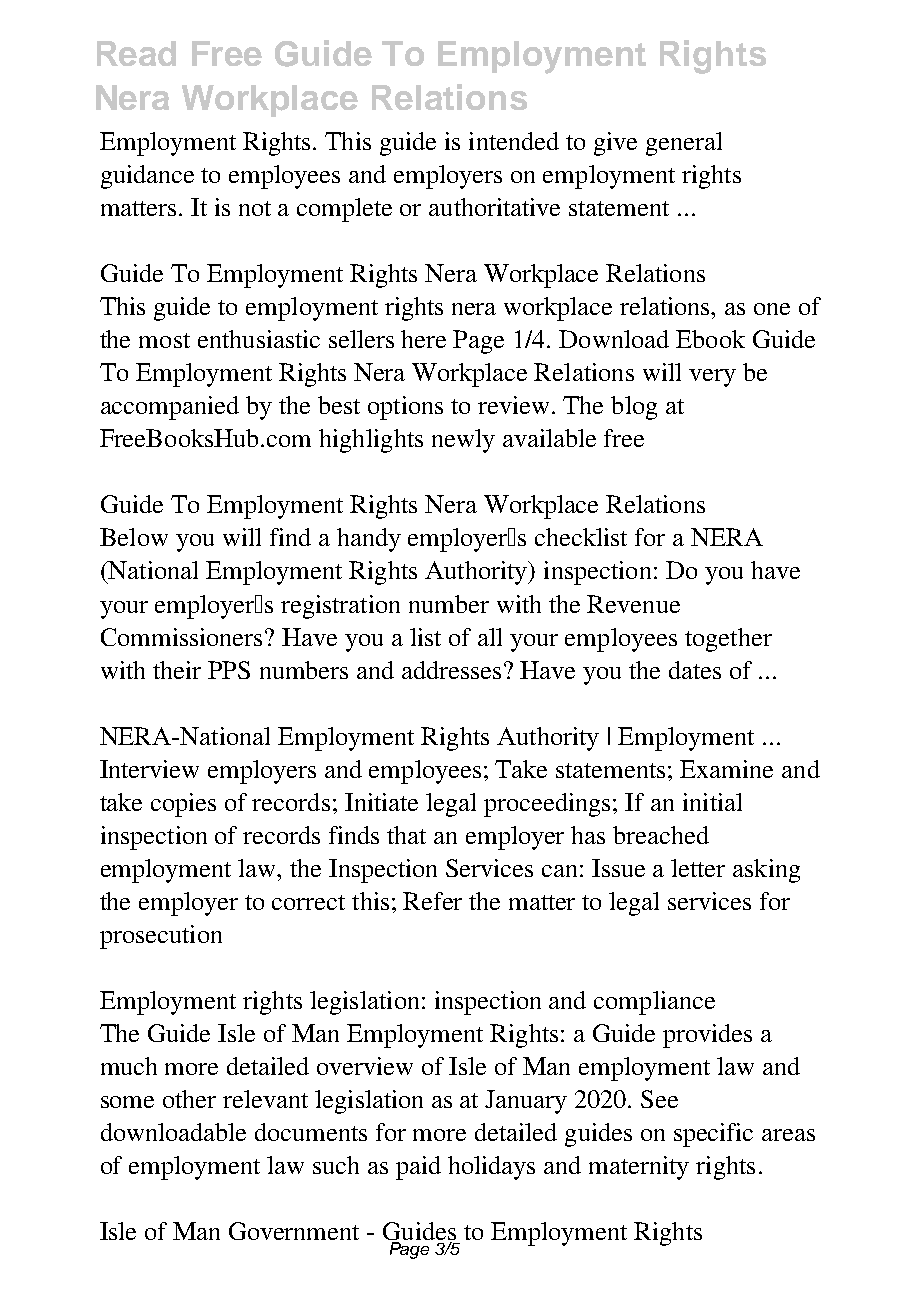 Image resolution: width=924 pixels, height=1311 pixels. I want to click on newly, so click(463, 441).
